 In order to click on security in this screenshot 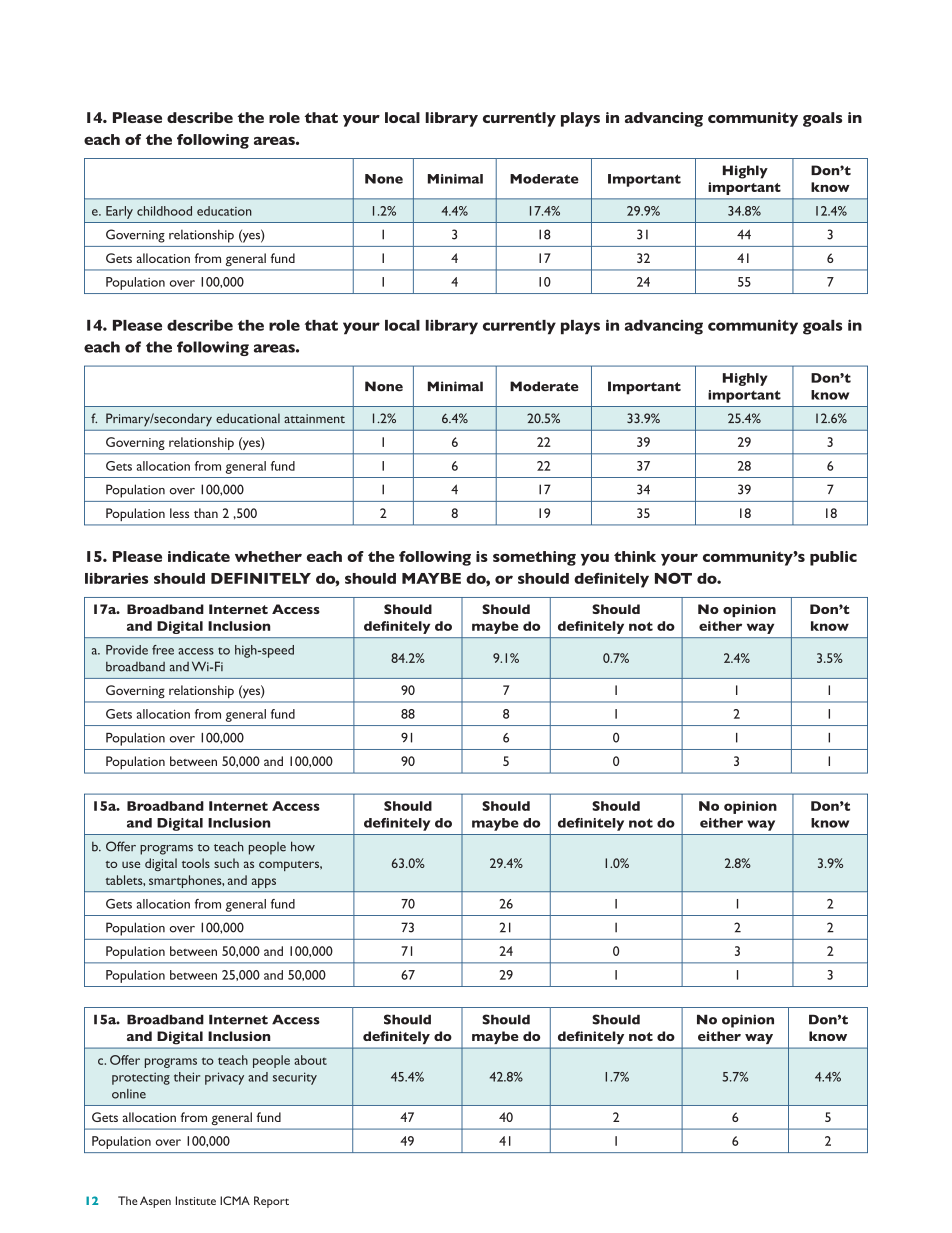, I will do `click(295, 1078)`.
